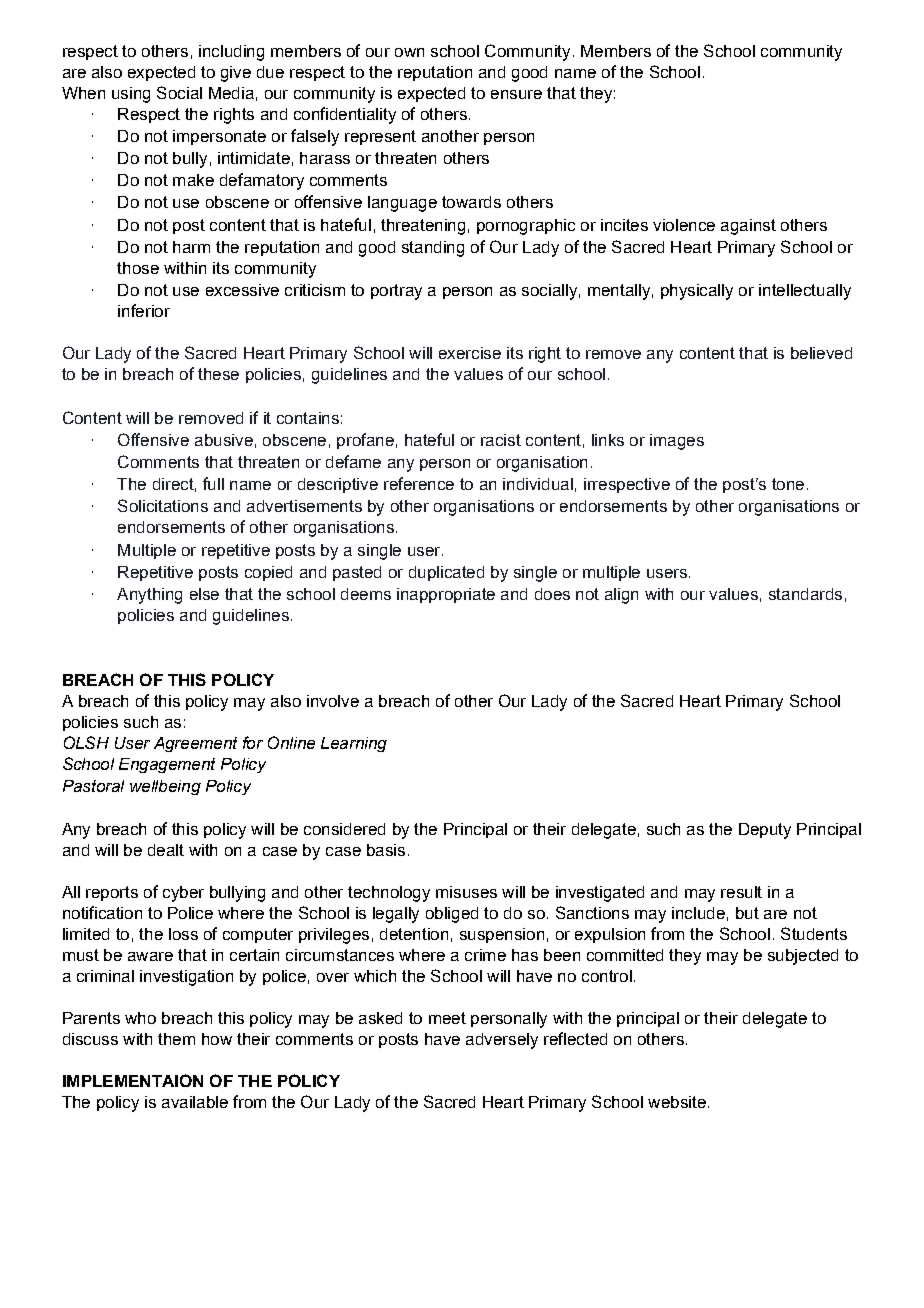 This screenshot has height=1308, width=924. Describe the element at coordinates (149, 596) in the screenshot. I see `Anything` at that location.
